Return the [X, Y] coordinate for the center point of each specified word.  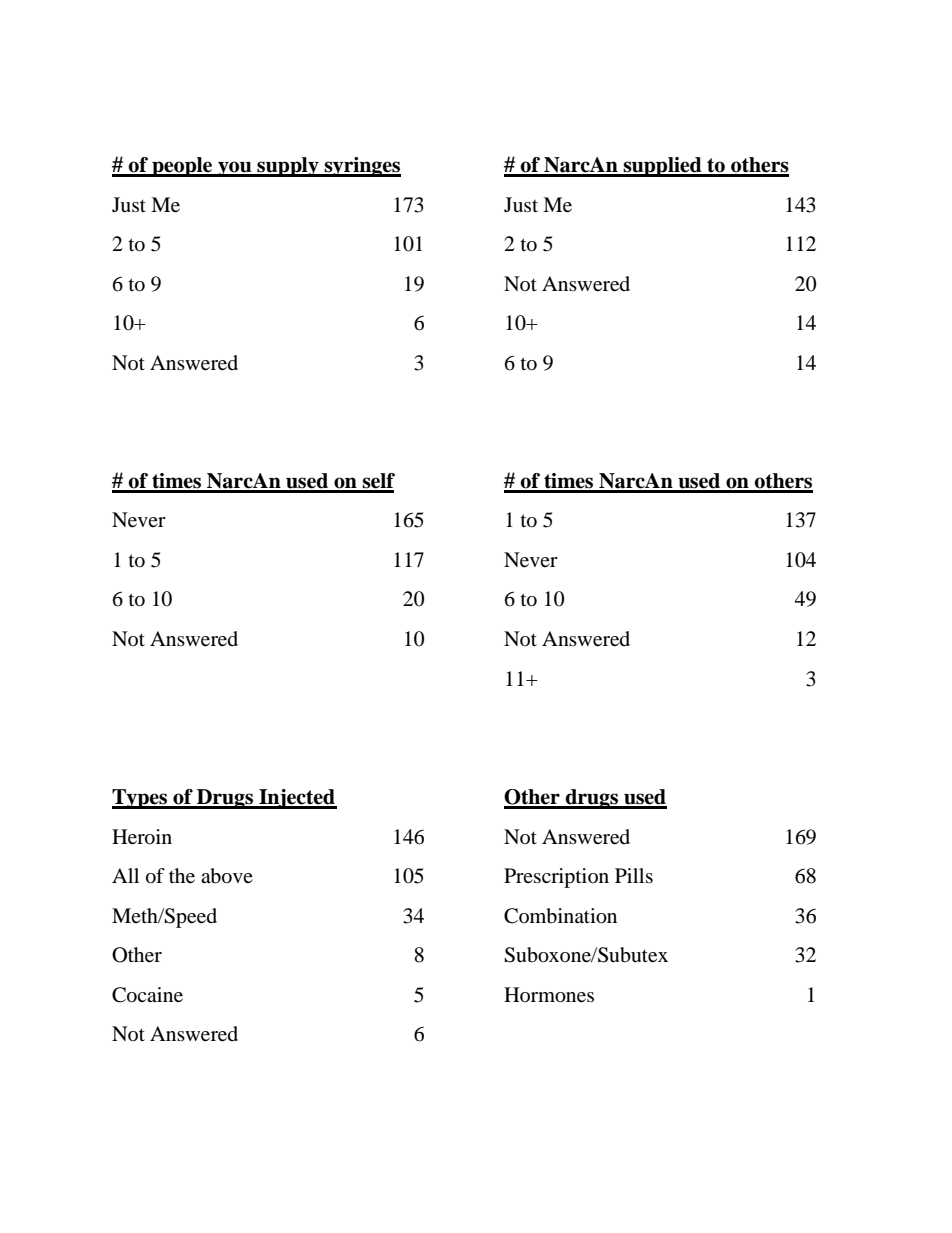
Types [141, 799]
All [125, 875]
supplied [662, 167]
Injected [297, 799]
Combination [560, 916]
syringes [361, 167]
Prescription [556, 878]
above [227, 876]
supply [288, 167]
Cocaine [147, 995]
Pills [634, 875]
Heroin [142, 837]
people [182, 167]
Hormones [549, 995]
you [235, 169]
